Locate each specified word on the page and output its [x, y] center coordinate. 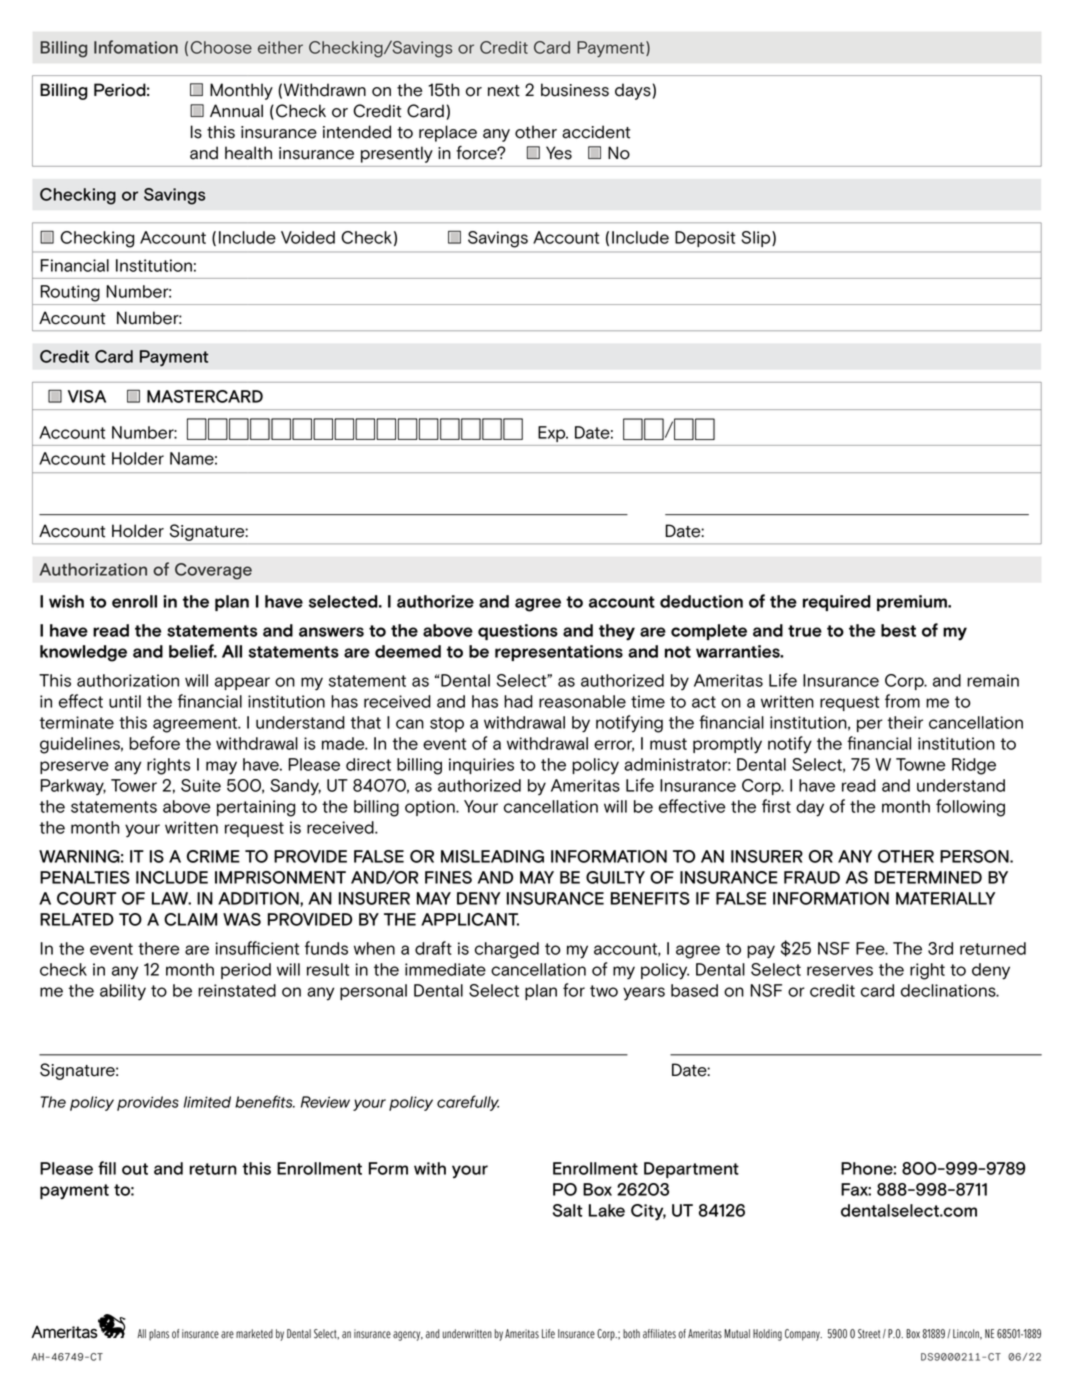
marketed [254, 1334]
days [633, 91]
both [631, 1334]
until [125, 701]
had [518, 701]
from [902, 701]
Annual [236, 111]
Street [869, 1334]
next [504, 91]
